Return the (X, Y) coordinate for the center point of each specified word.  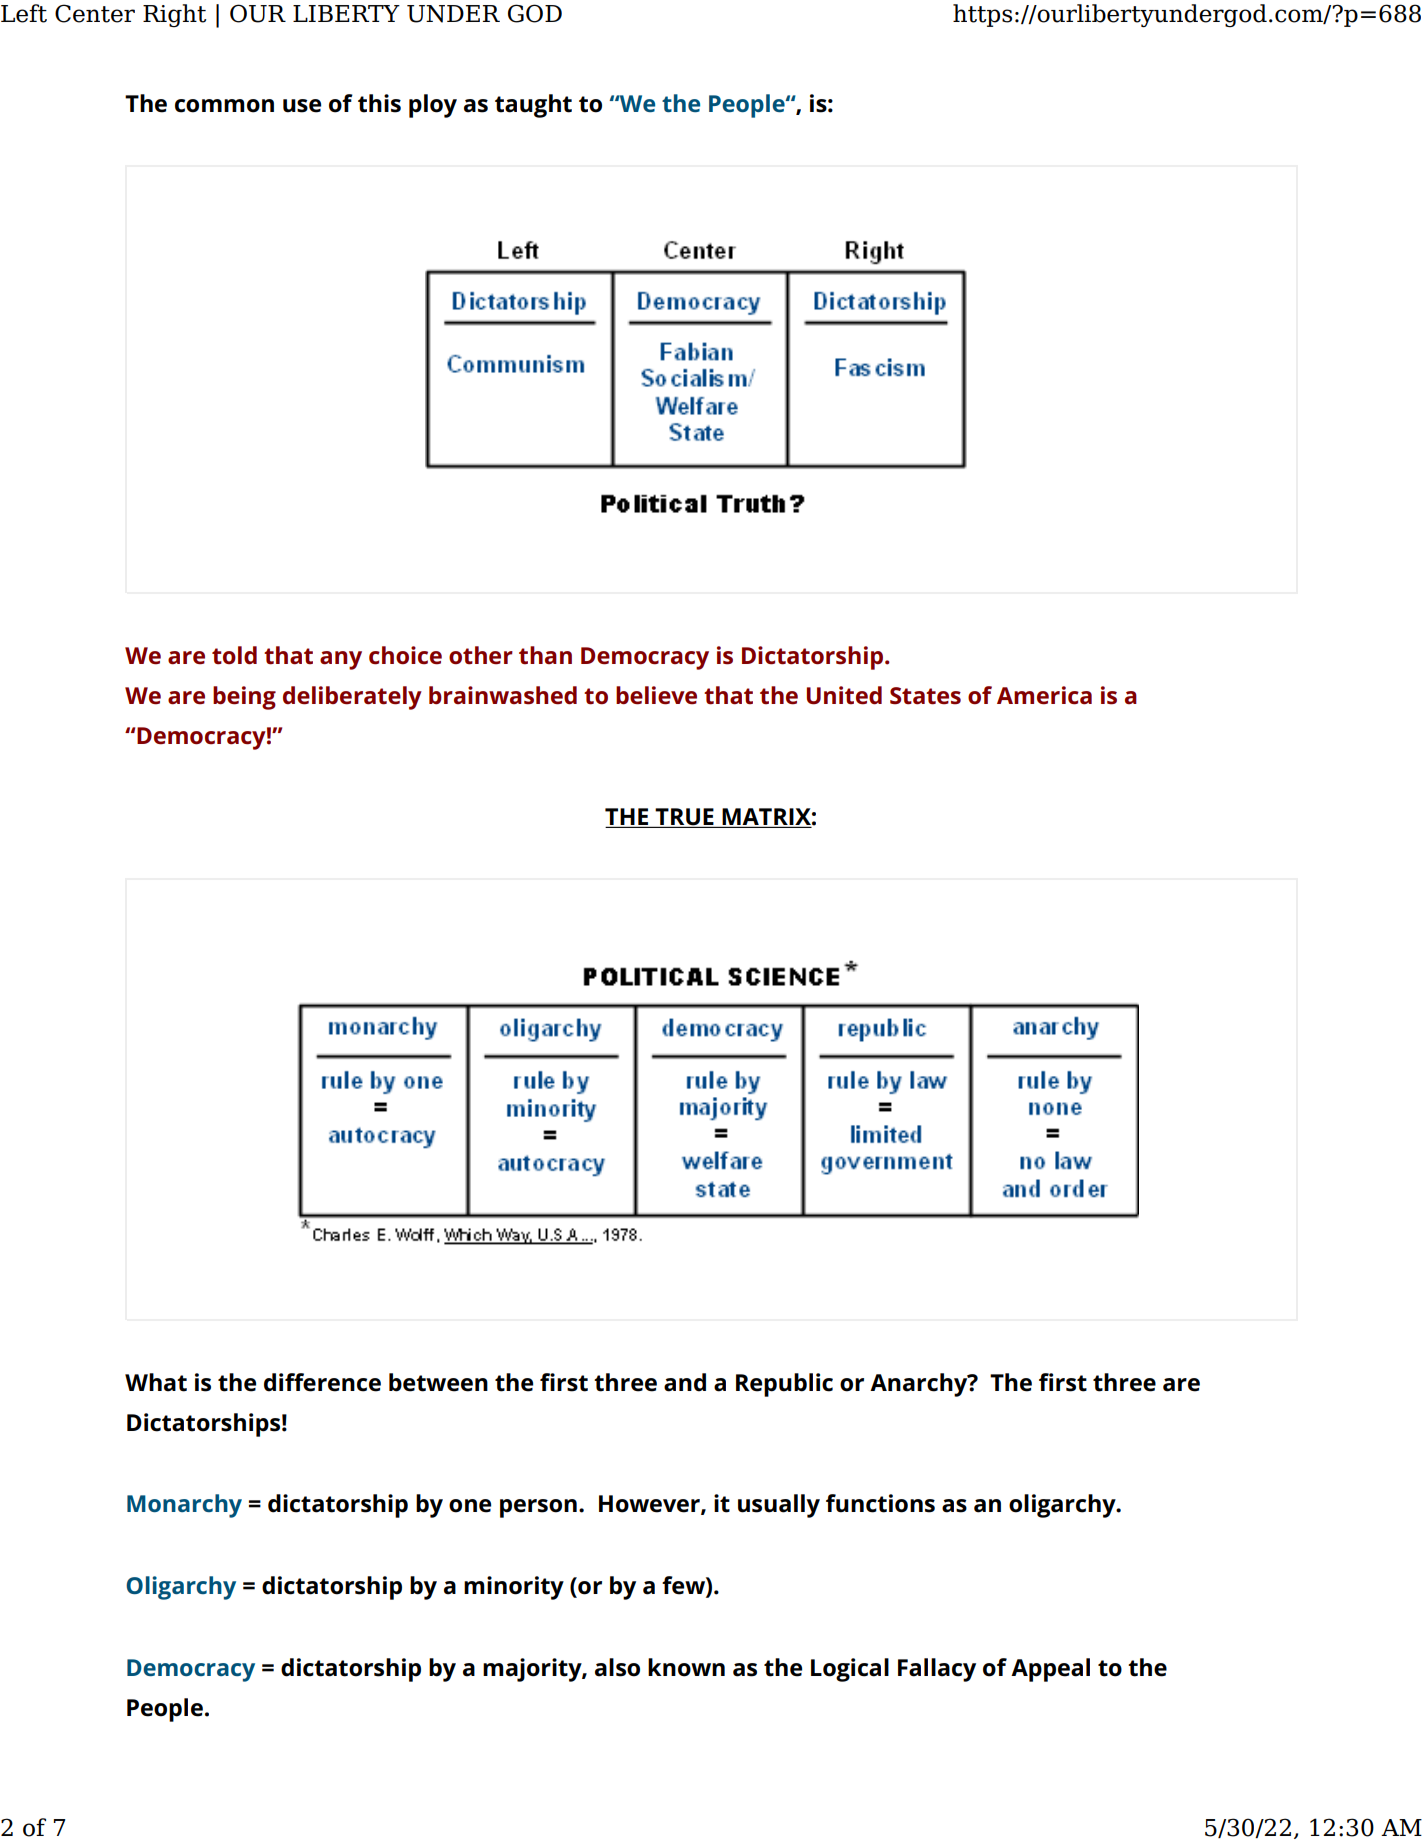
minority (514, 1588)
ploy (433, 106)
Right (174, 15)
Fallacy (937, 1670)
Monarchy (184, 1506)
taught (533, 106)
